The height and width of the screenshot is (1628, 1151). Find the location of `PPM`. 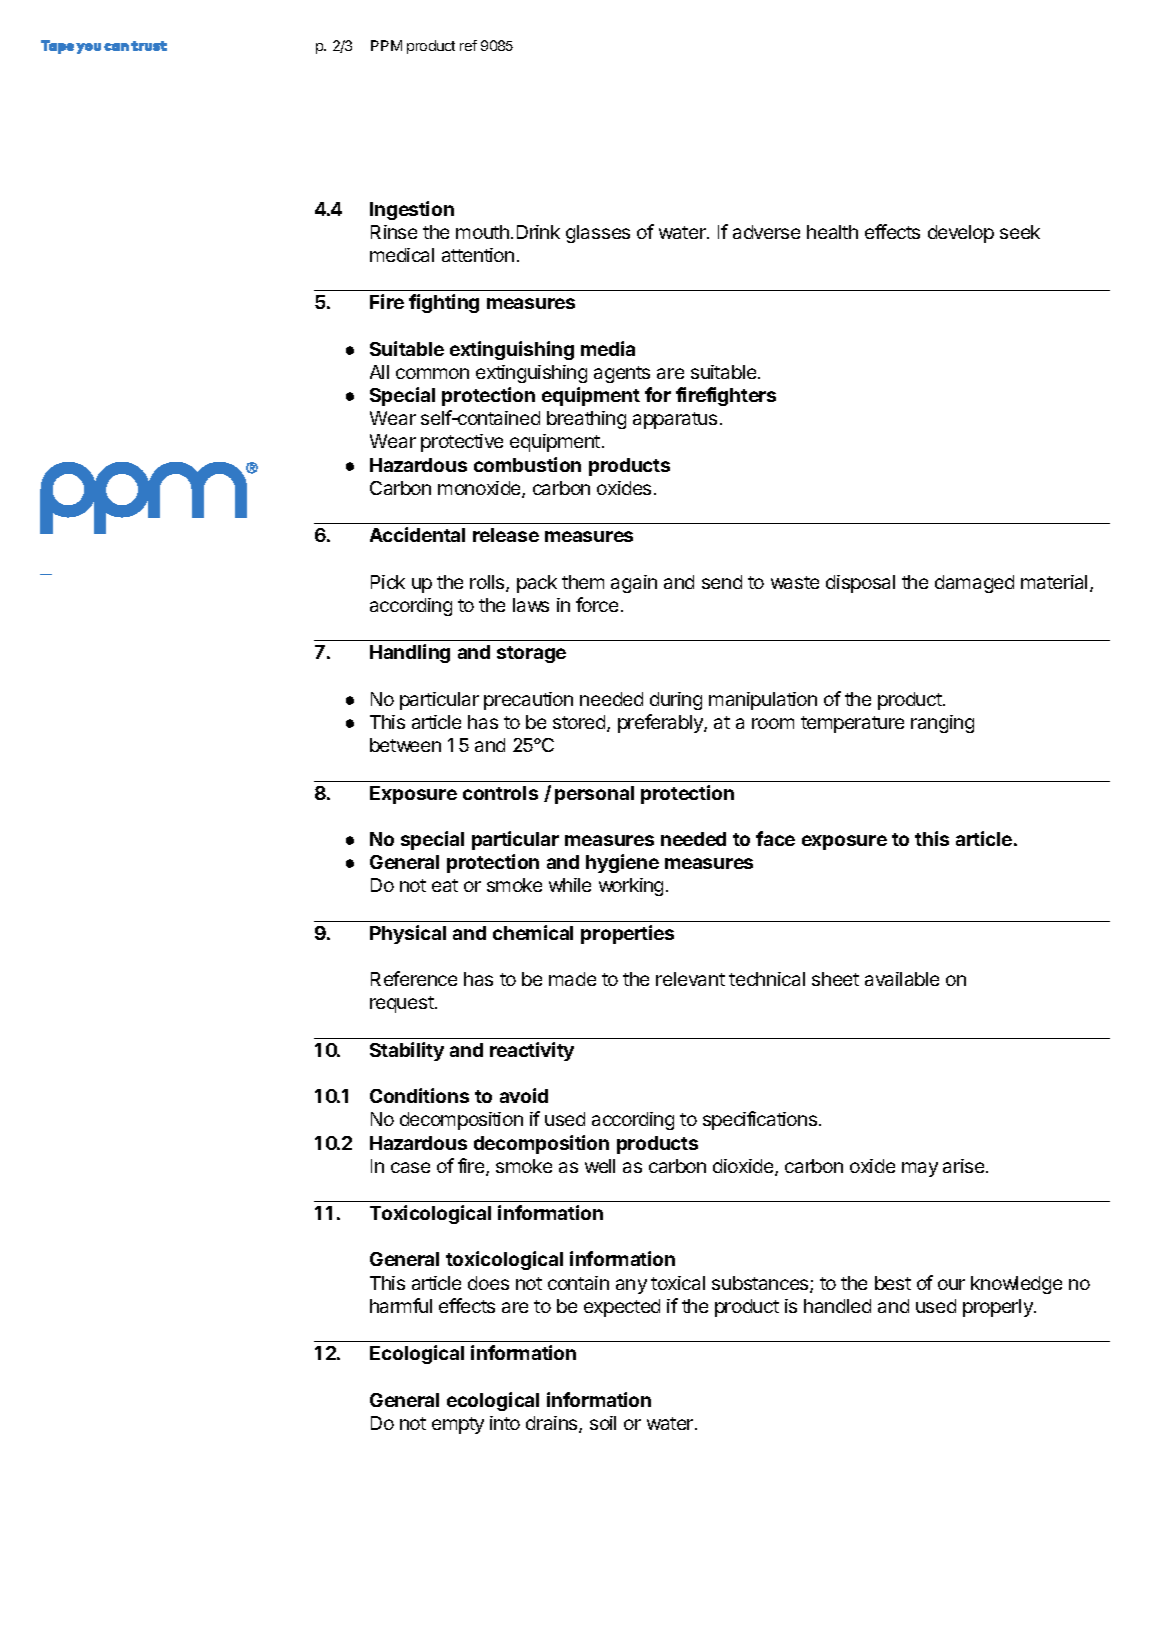

PPM is located at coordinates (386, 45).
